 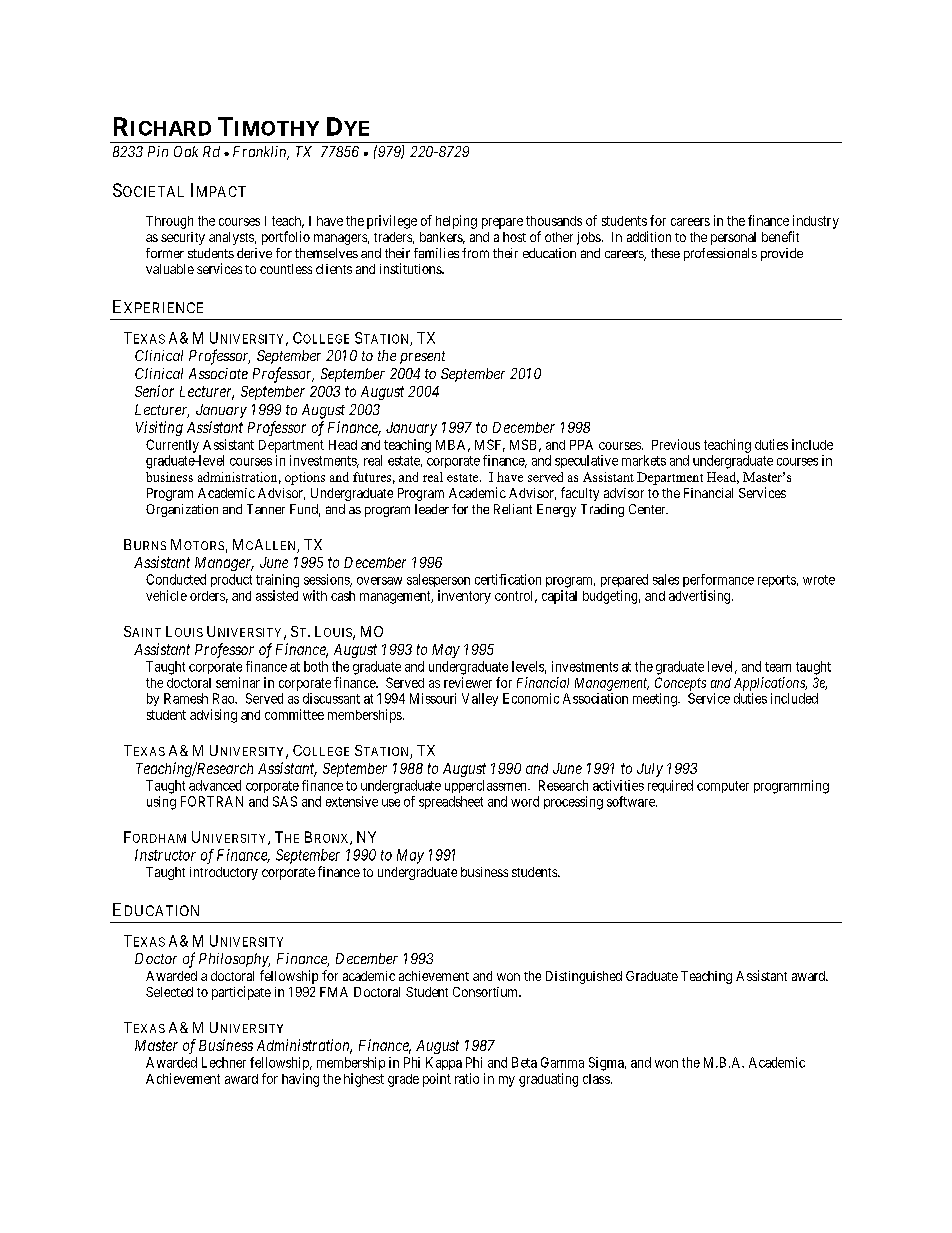 I want to click on having, so click(x=300, y=1080).
